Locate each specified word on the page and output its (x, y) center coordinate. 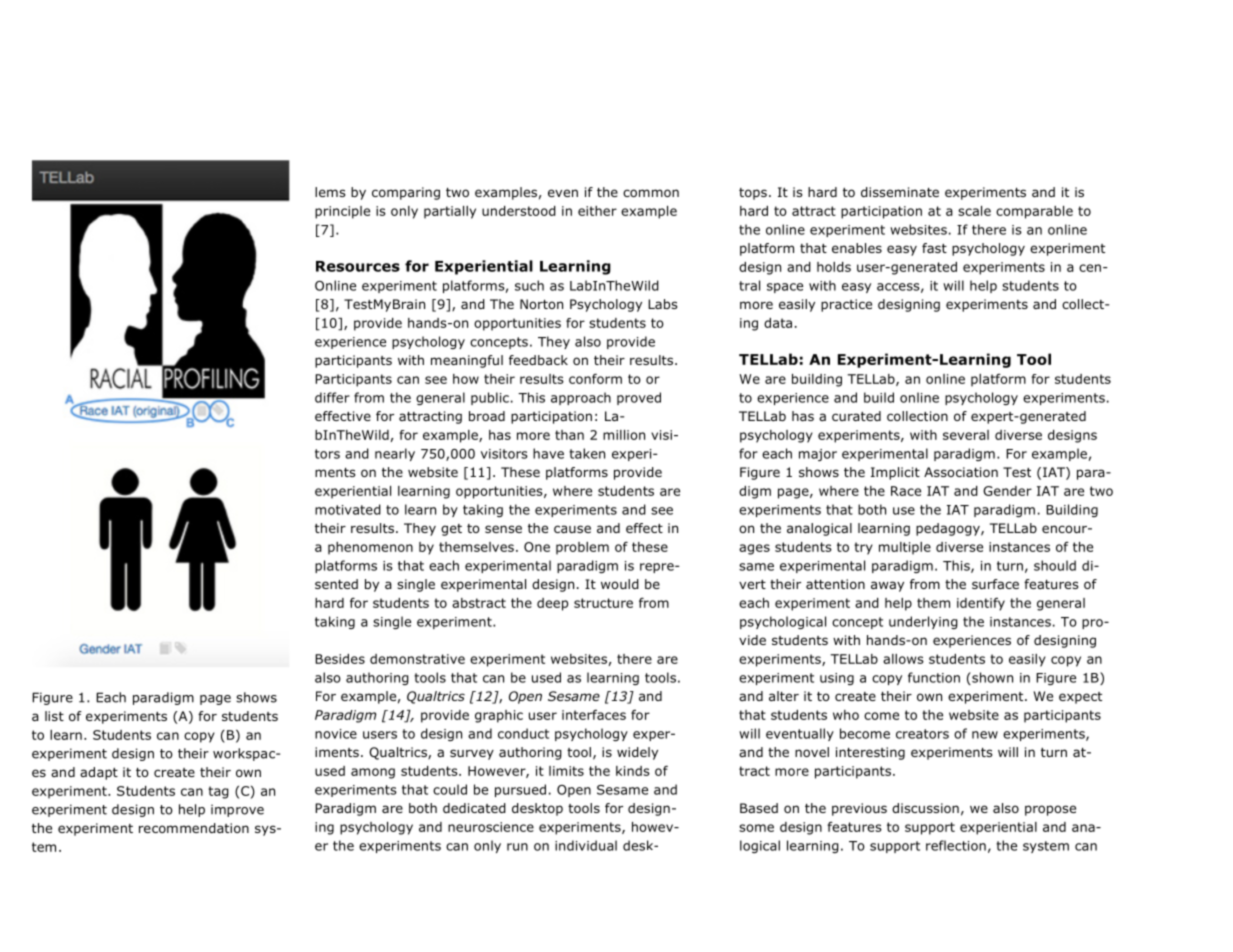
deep (552, 604)
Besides (340, 659)
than (569, 435)
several (966, 435)
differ (332, 397)
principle (342, 212)
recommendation (194, 828)
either (597, 211)
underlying (923, 622)
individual (586, 845)
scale (974, 211)
